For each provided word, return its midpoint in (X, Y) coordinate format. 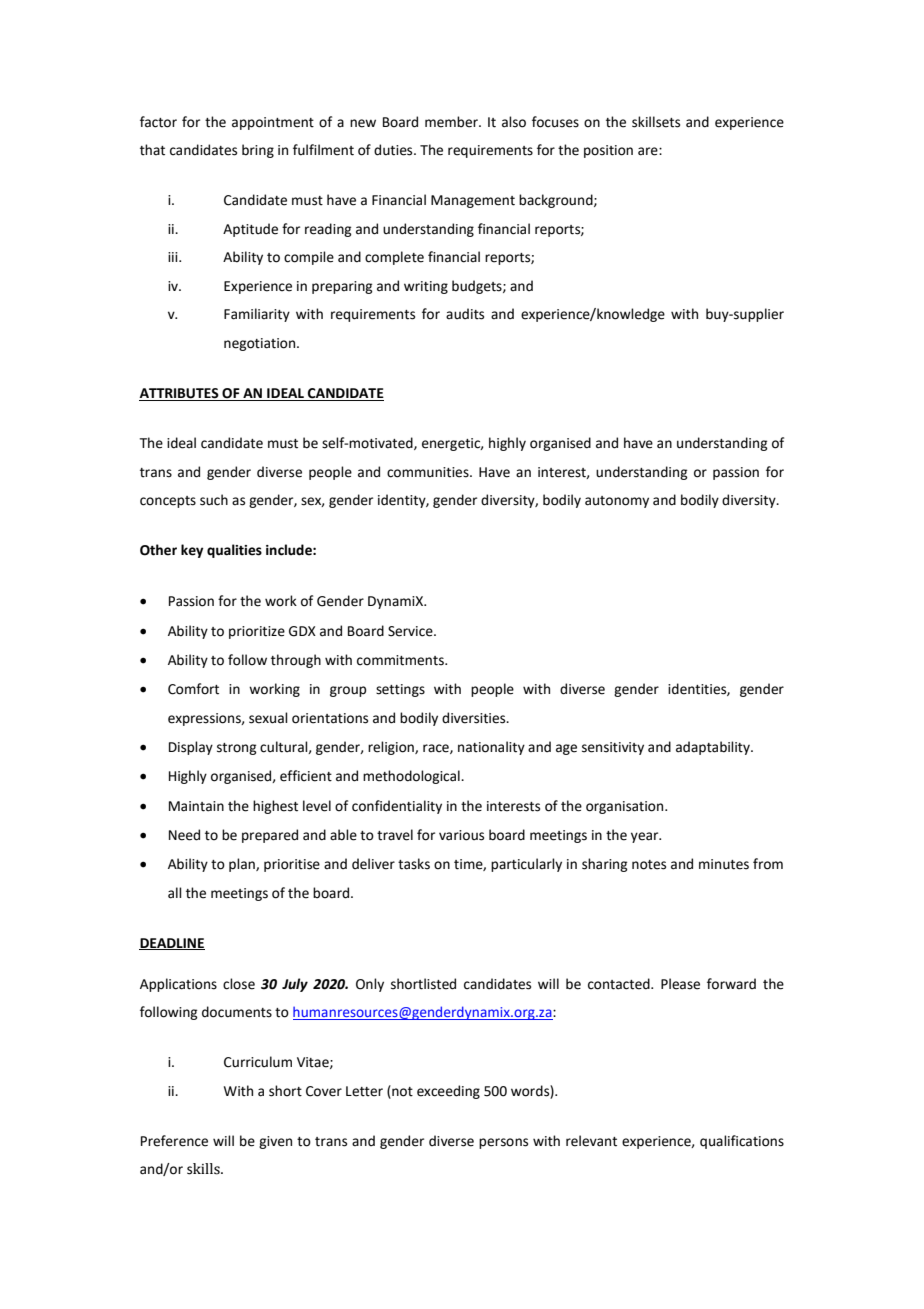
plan (243, 865)
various (461, 835)
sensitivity (613, 748)
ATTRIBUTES (180, 394)
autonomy (617, 502)
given (275, 1142)
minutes (724, 864)
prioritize (257, 632)
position (608, 151)
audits (465, 314)
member (452, 122)
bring (258, 151)
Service (411, 631)
